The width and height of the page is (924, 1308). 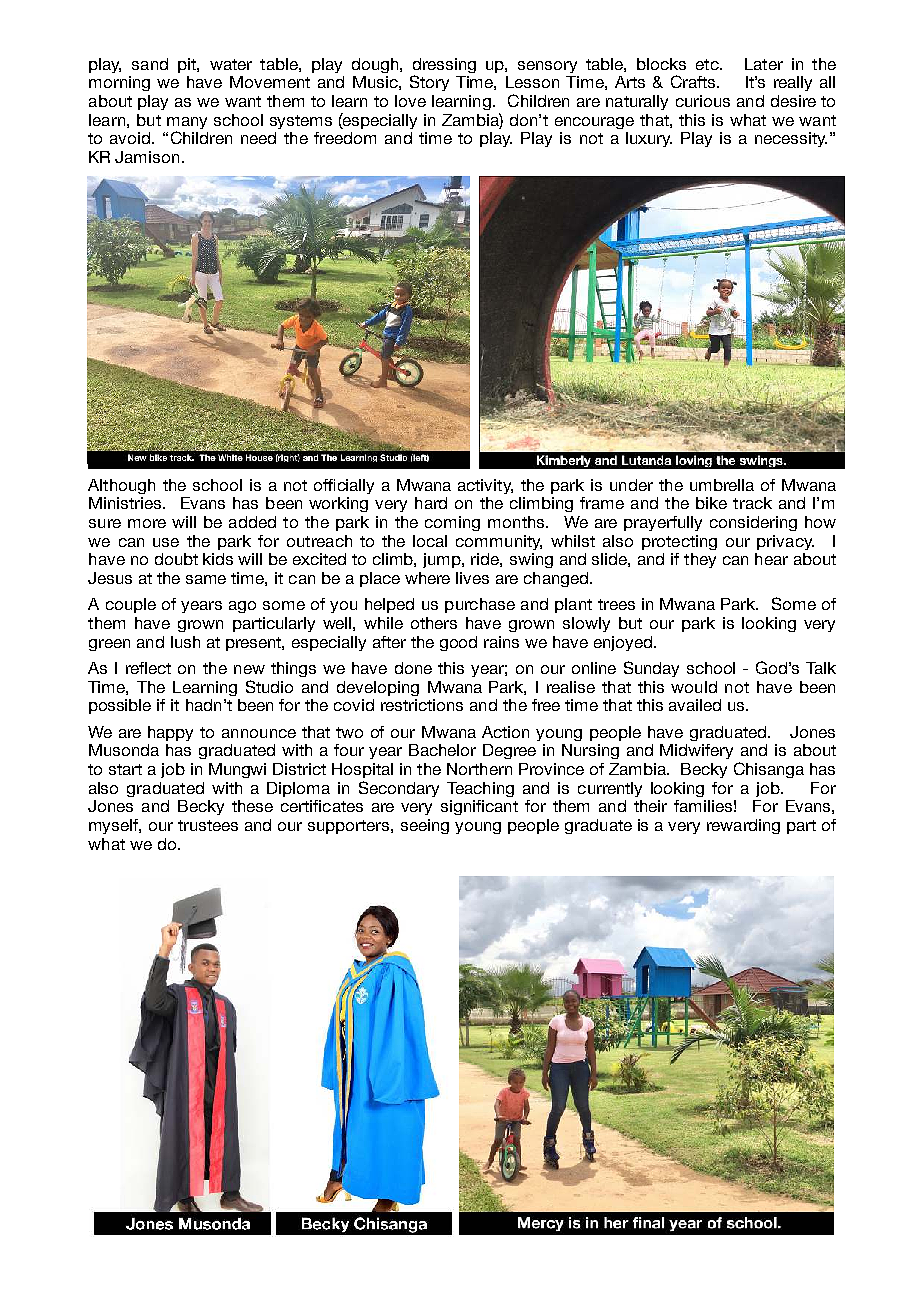 I want to click on necessity, so click(x=791, y=139).
